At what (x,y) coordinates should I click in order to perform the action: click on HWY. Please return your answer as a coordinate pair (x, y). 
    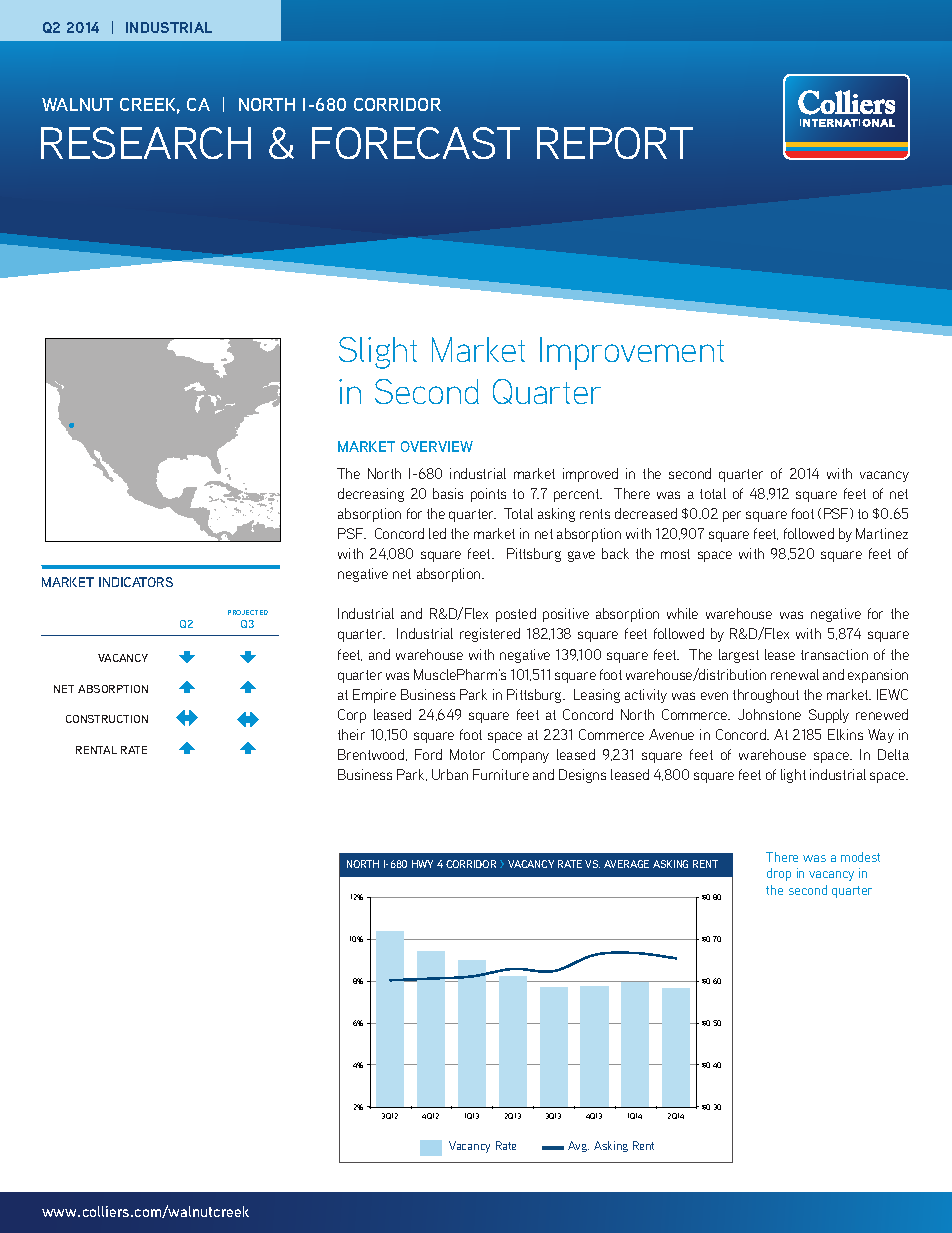
    Looking at the image, I should click on (422, 864).
